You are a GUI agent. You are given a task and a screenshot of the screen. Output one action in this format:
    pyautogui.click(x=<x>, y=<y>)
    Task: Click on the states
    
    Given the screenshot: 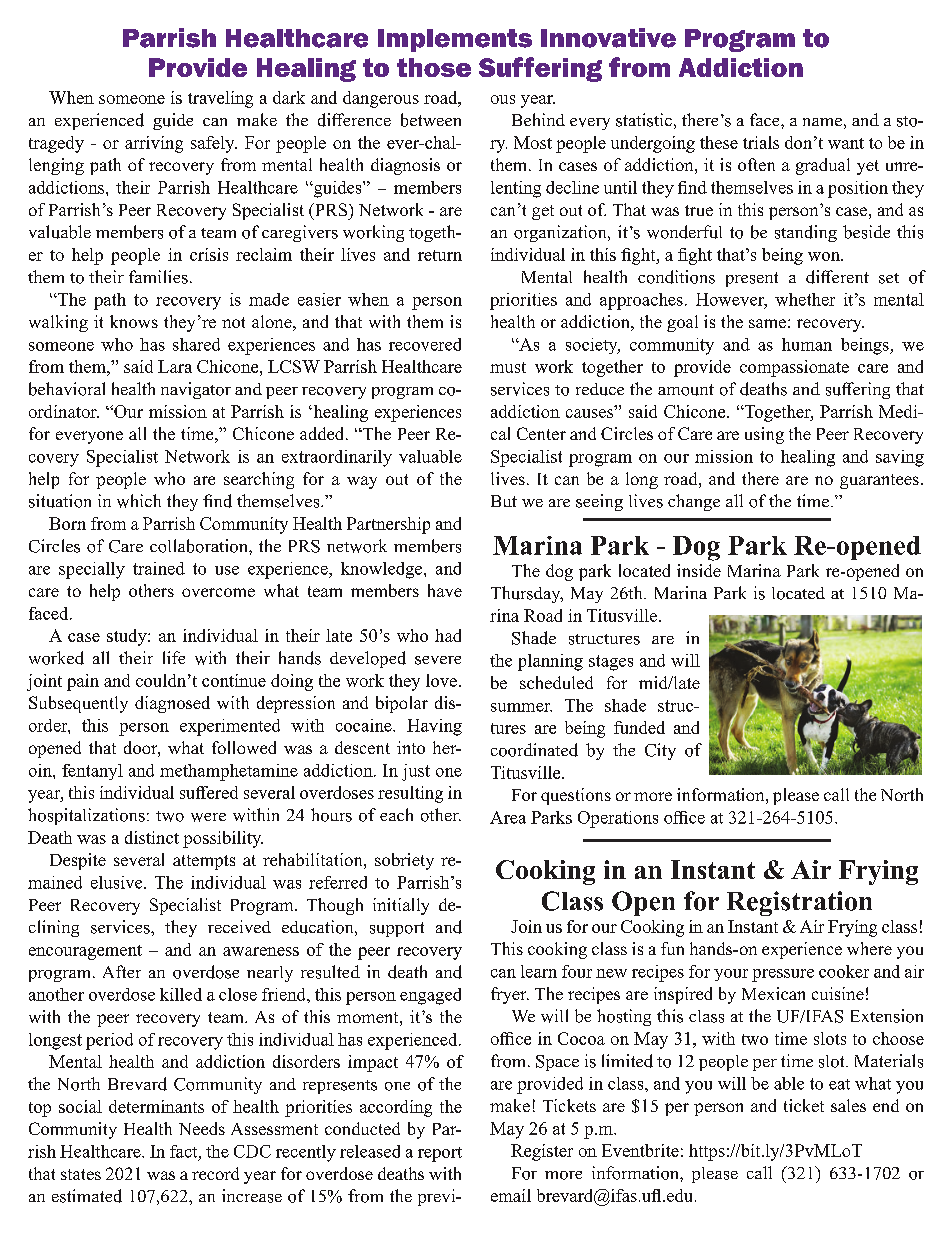 What is the action you would take?
    pyautogui.click(x=81, y=1174)
